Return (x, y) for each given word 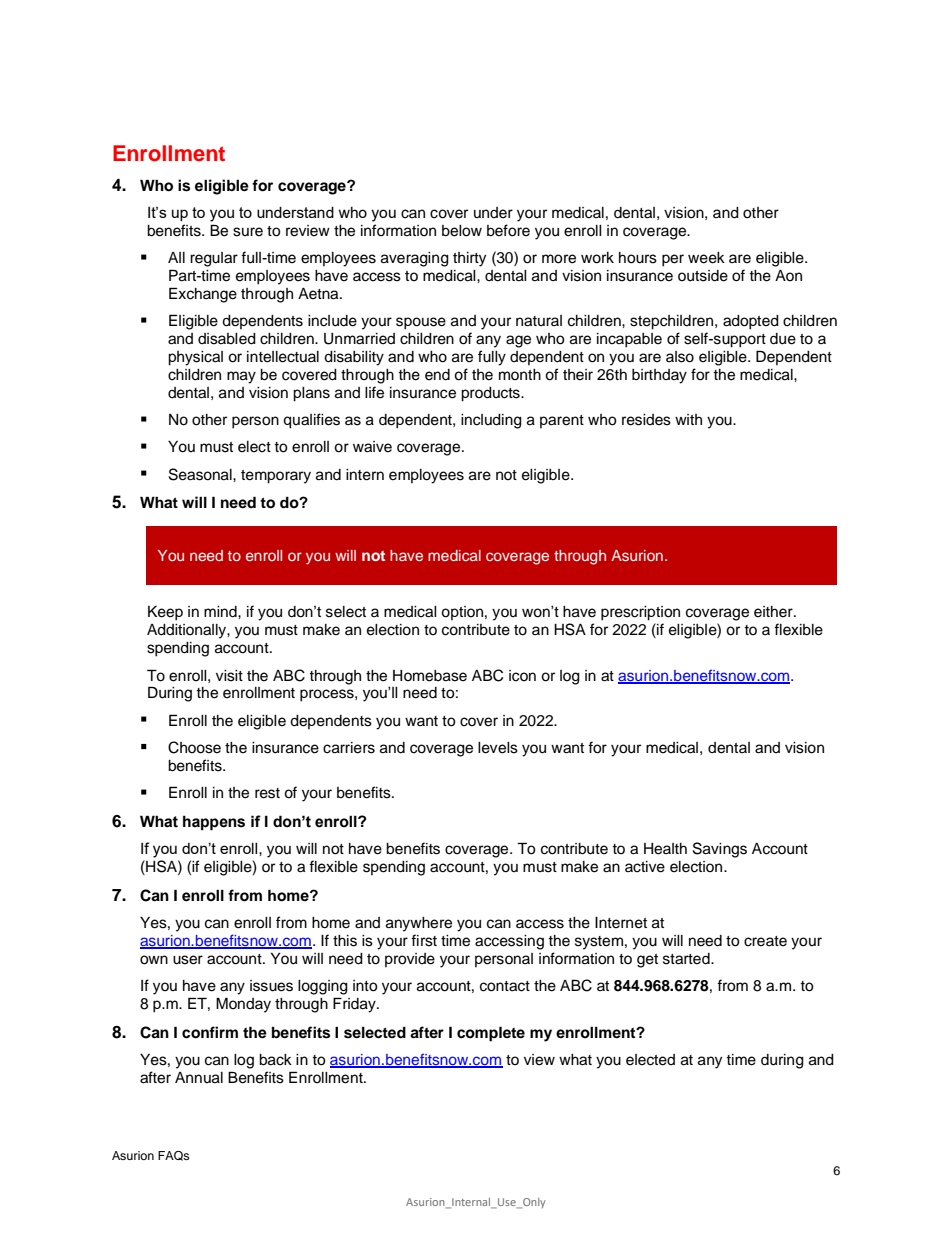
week (706, 258)
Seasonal (201, 474)
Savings (720, 850)
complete (491, 1034)
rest (267, 793)
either (774, 612)
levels (498, 748)
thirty (469, 259)
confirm (210, 1032)
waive (372, 447)
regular (214, 259)
